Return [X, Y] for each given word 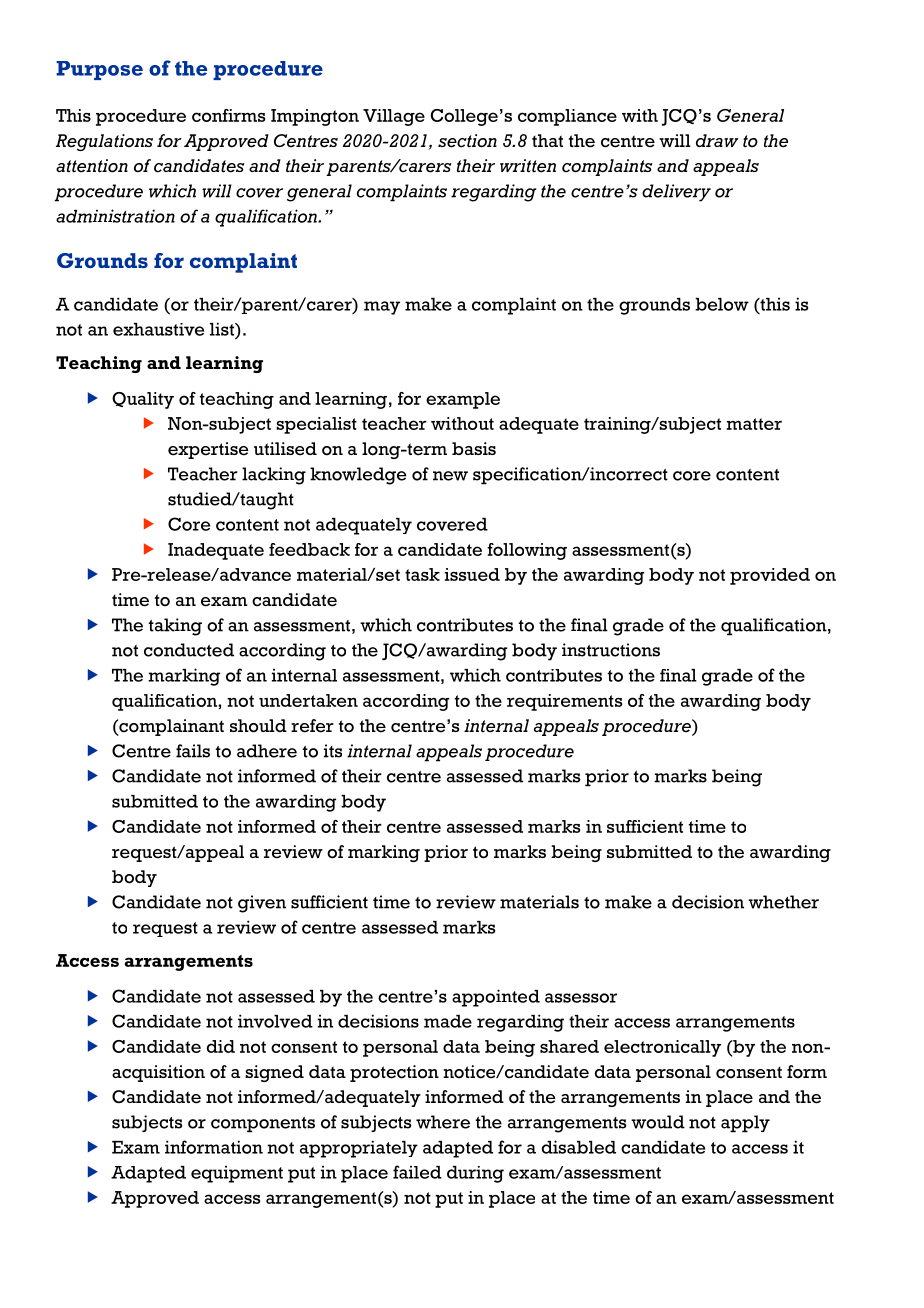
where [443, 1122]
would [658, 1122]
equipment [237, 1174]
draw [717, 140]
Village [394, 117]
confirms [228, 115]
